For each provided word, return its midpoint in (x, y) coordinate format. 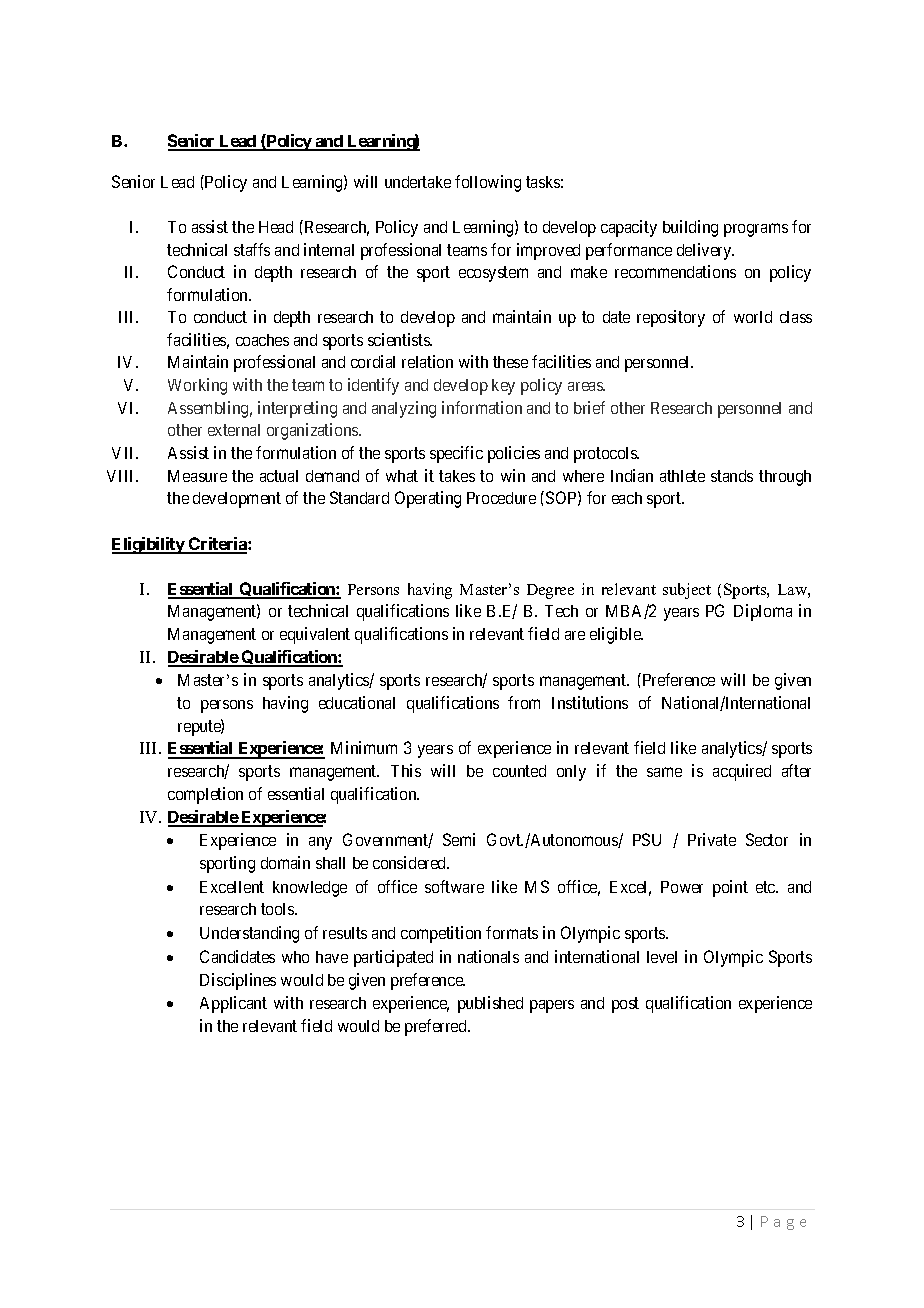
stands (732, 476)
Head (276, 227)
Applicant (233, 1004)
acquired (742, 772)
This (406, 770)
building (690, 228)
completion (205, 795)
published (490, 1004)
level (662, 957)
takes (457, 476)
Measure (197, 476)
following (488, 183)
